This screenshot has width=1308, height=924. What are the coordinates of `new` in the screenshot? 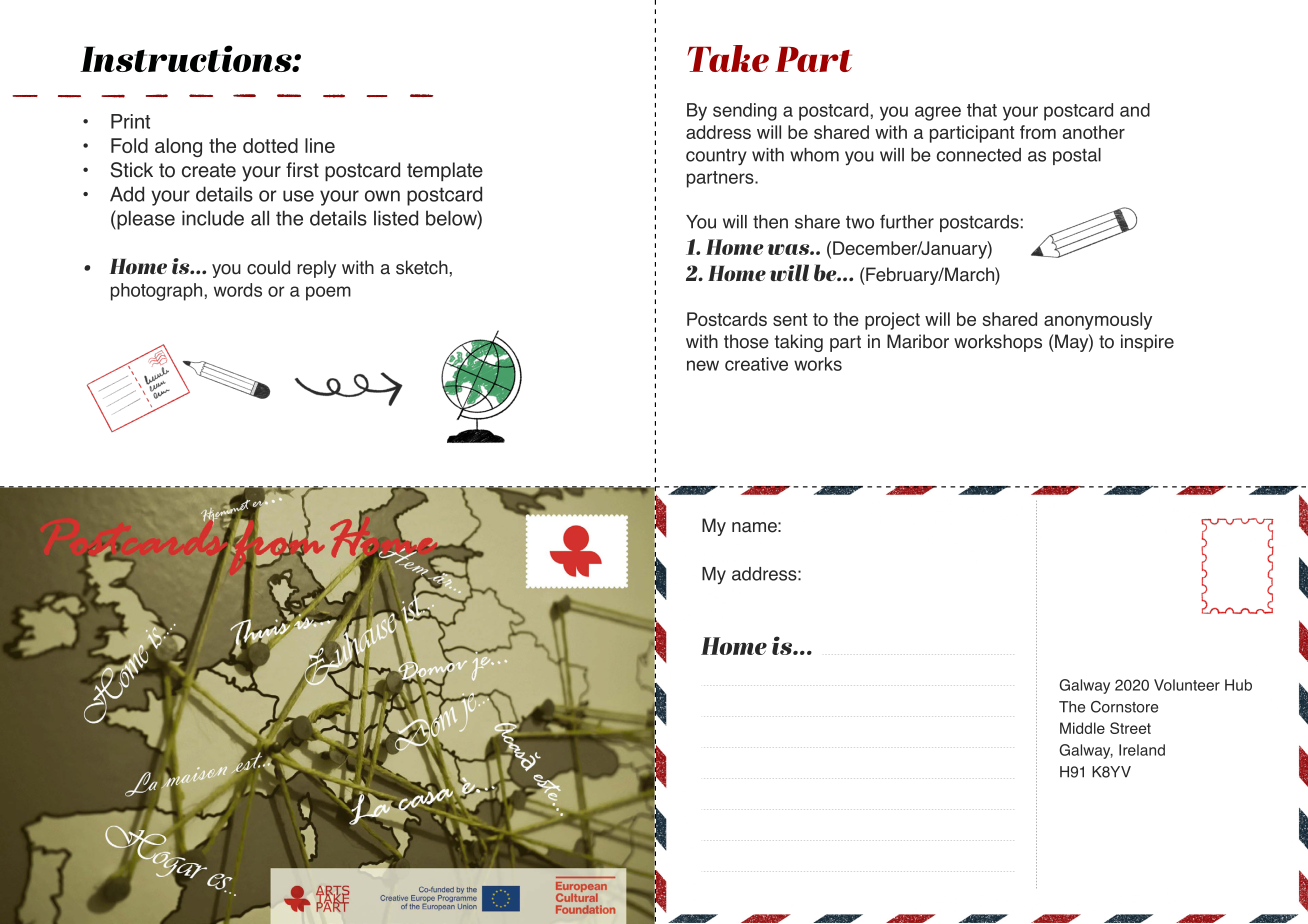 It's located at (703, 365).
